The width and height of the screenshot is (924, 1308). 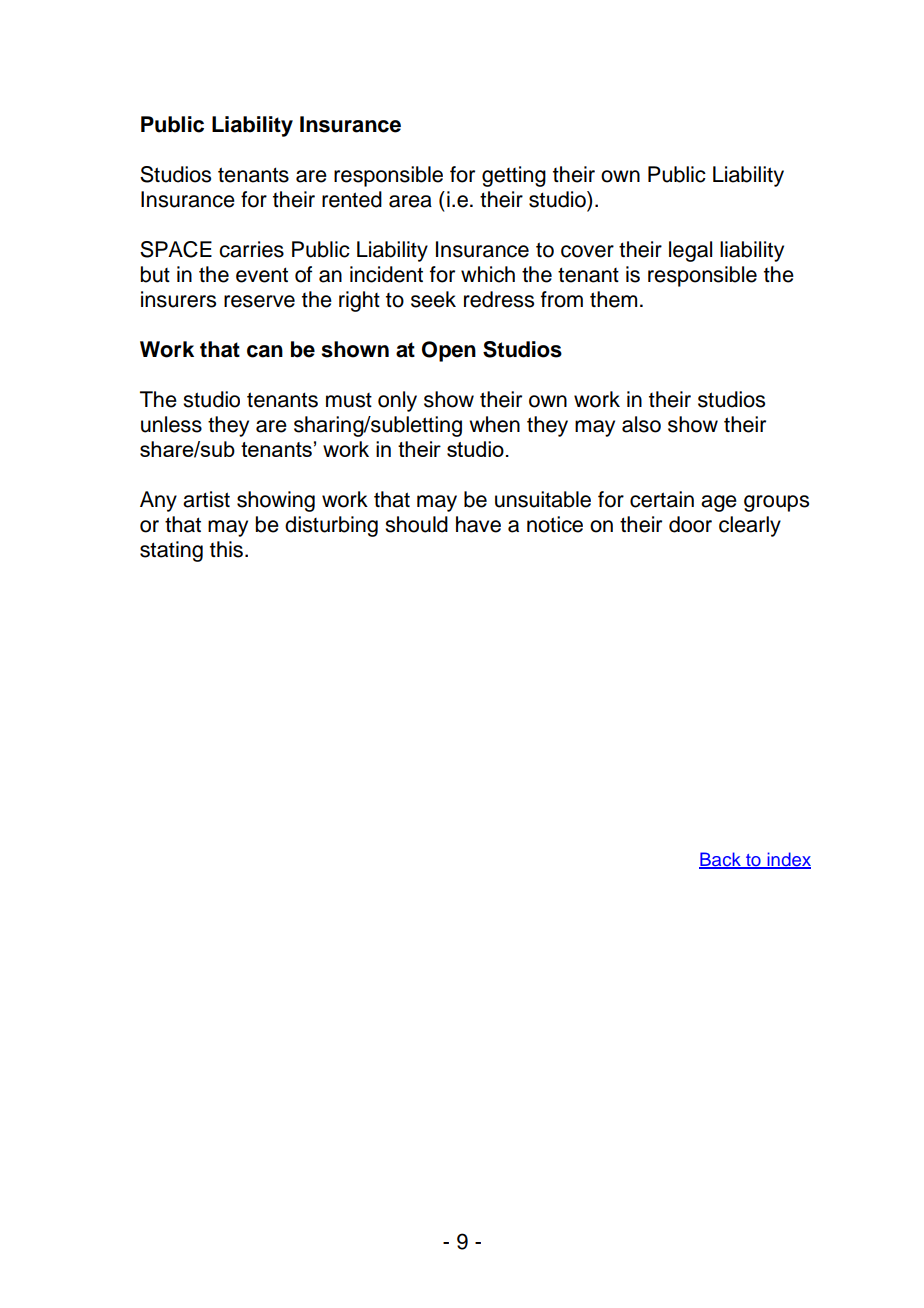 What do you see at coordinates (721, 860) in the screenshot?
I see `Back` at bounding box center [721, 860].
